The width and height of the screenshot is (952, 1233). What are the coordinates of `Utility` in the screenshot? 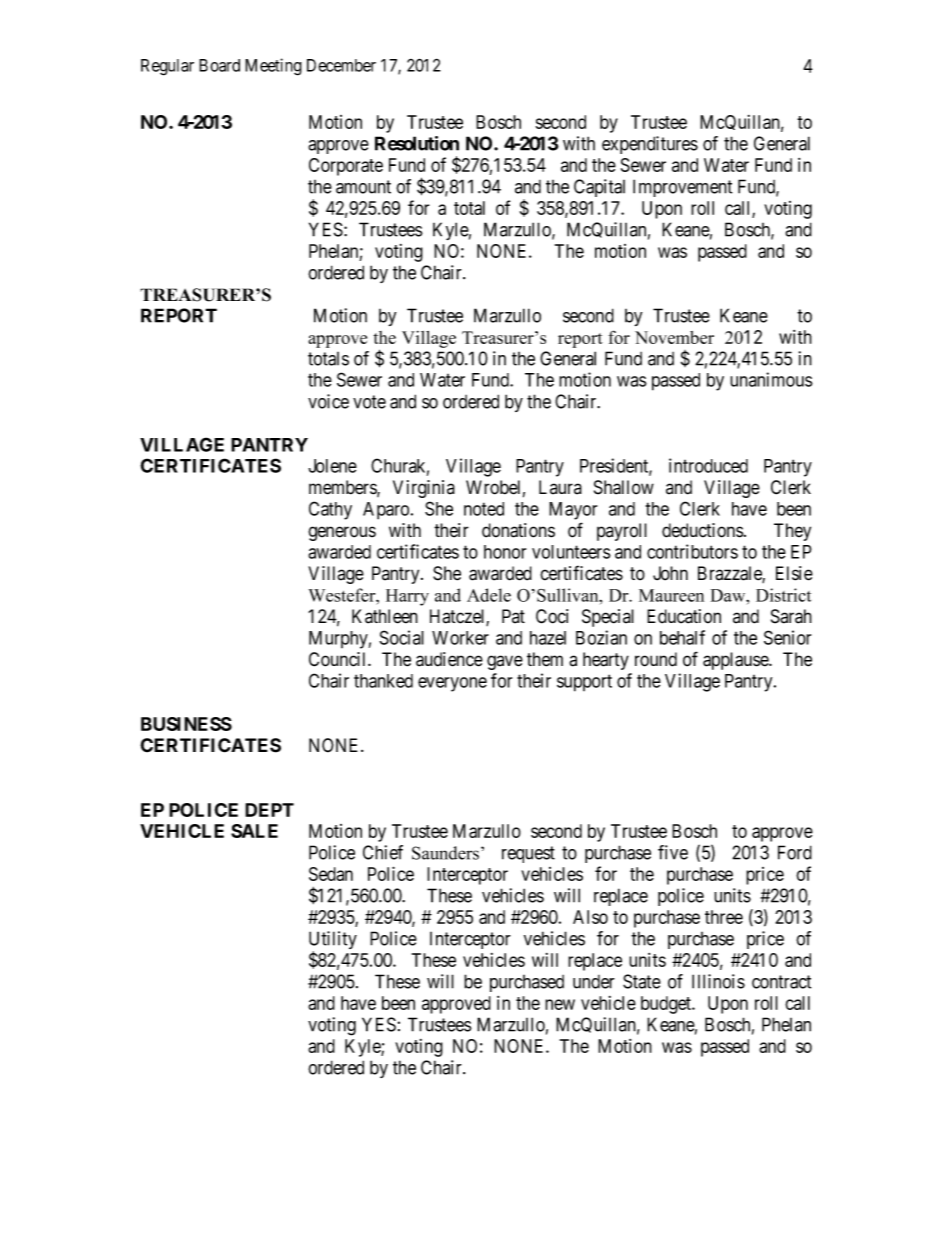 It's located at (333, 941).
